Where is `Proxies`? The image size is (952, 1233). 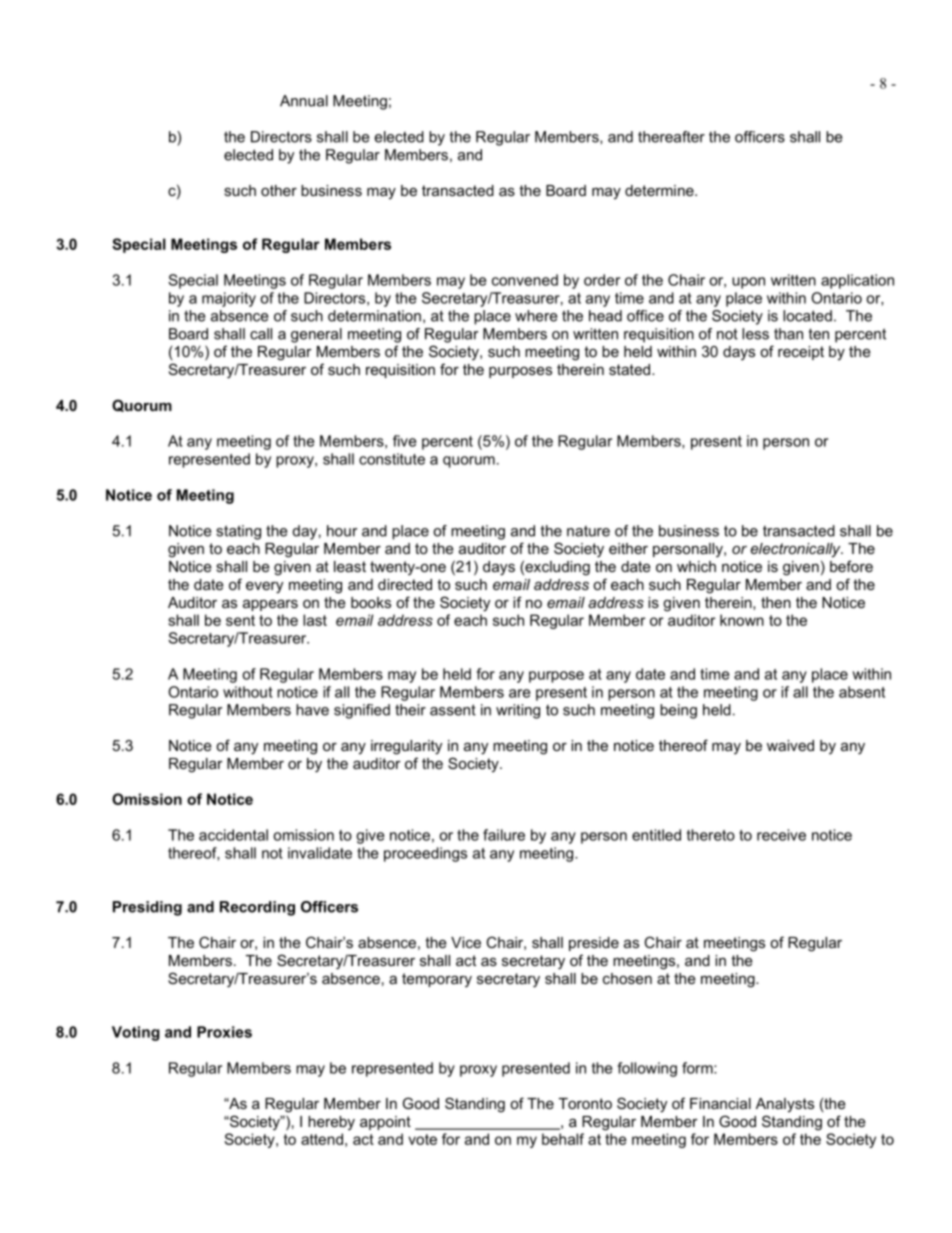
Proxies is located at coordinates (224, 1032).
